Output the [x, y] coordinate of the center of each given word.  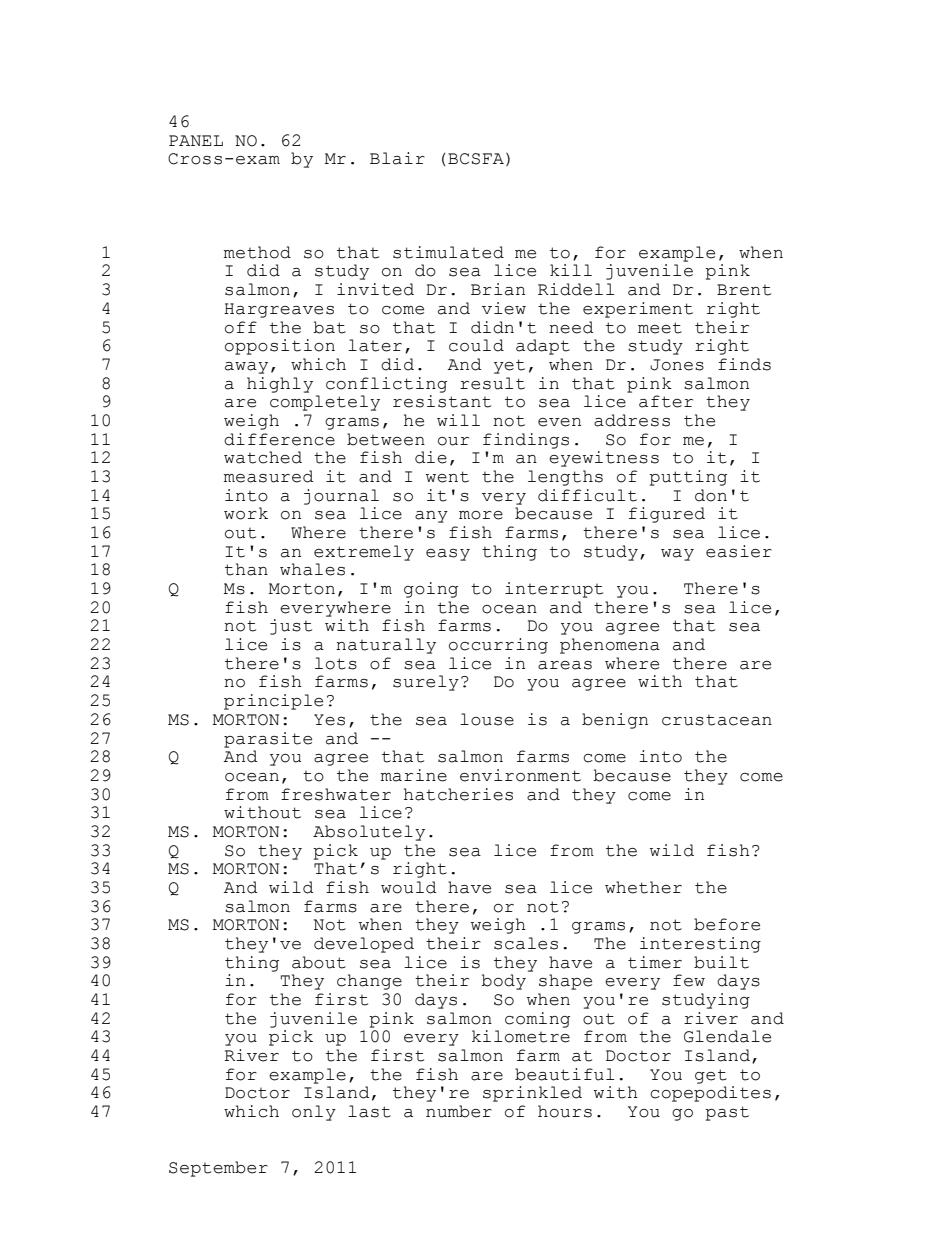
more [481, 515]
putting [688, 478]
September [218, 1169]
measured [269, 476]
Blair [397, 158]
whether [643, 887]
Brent [744, 290]
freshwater [336, 794]
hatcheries [458, 794]
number [459, 1111]
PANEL [196, 140]
